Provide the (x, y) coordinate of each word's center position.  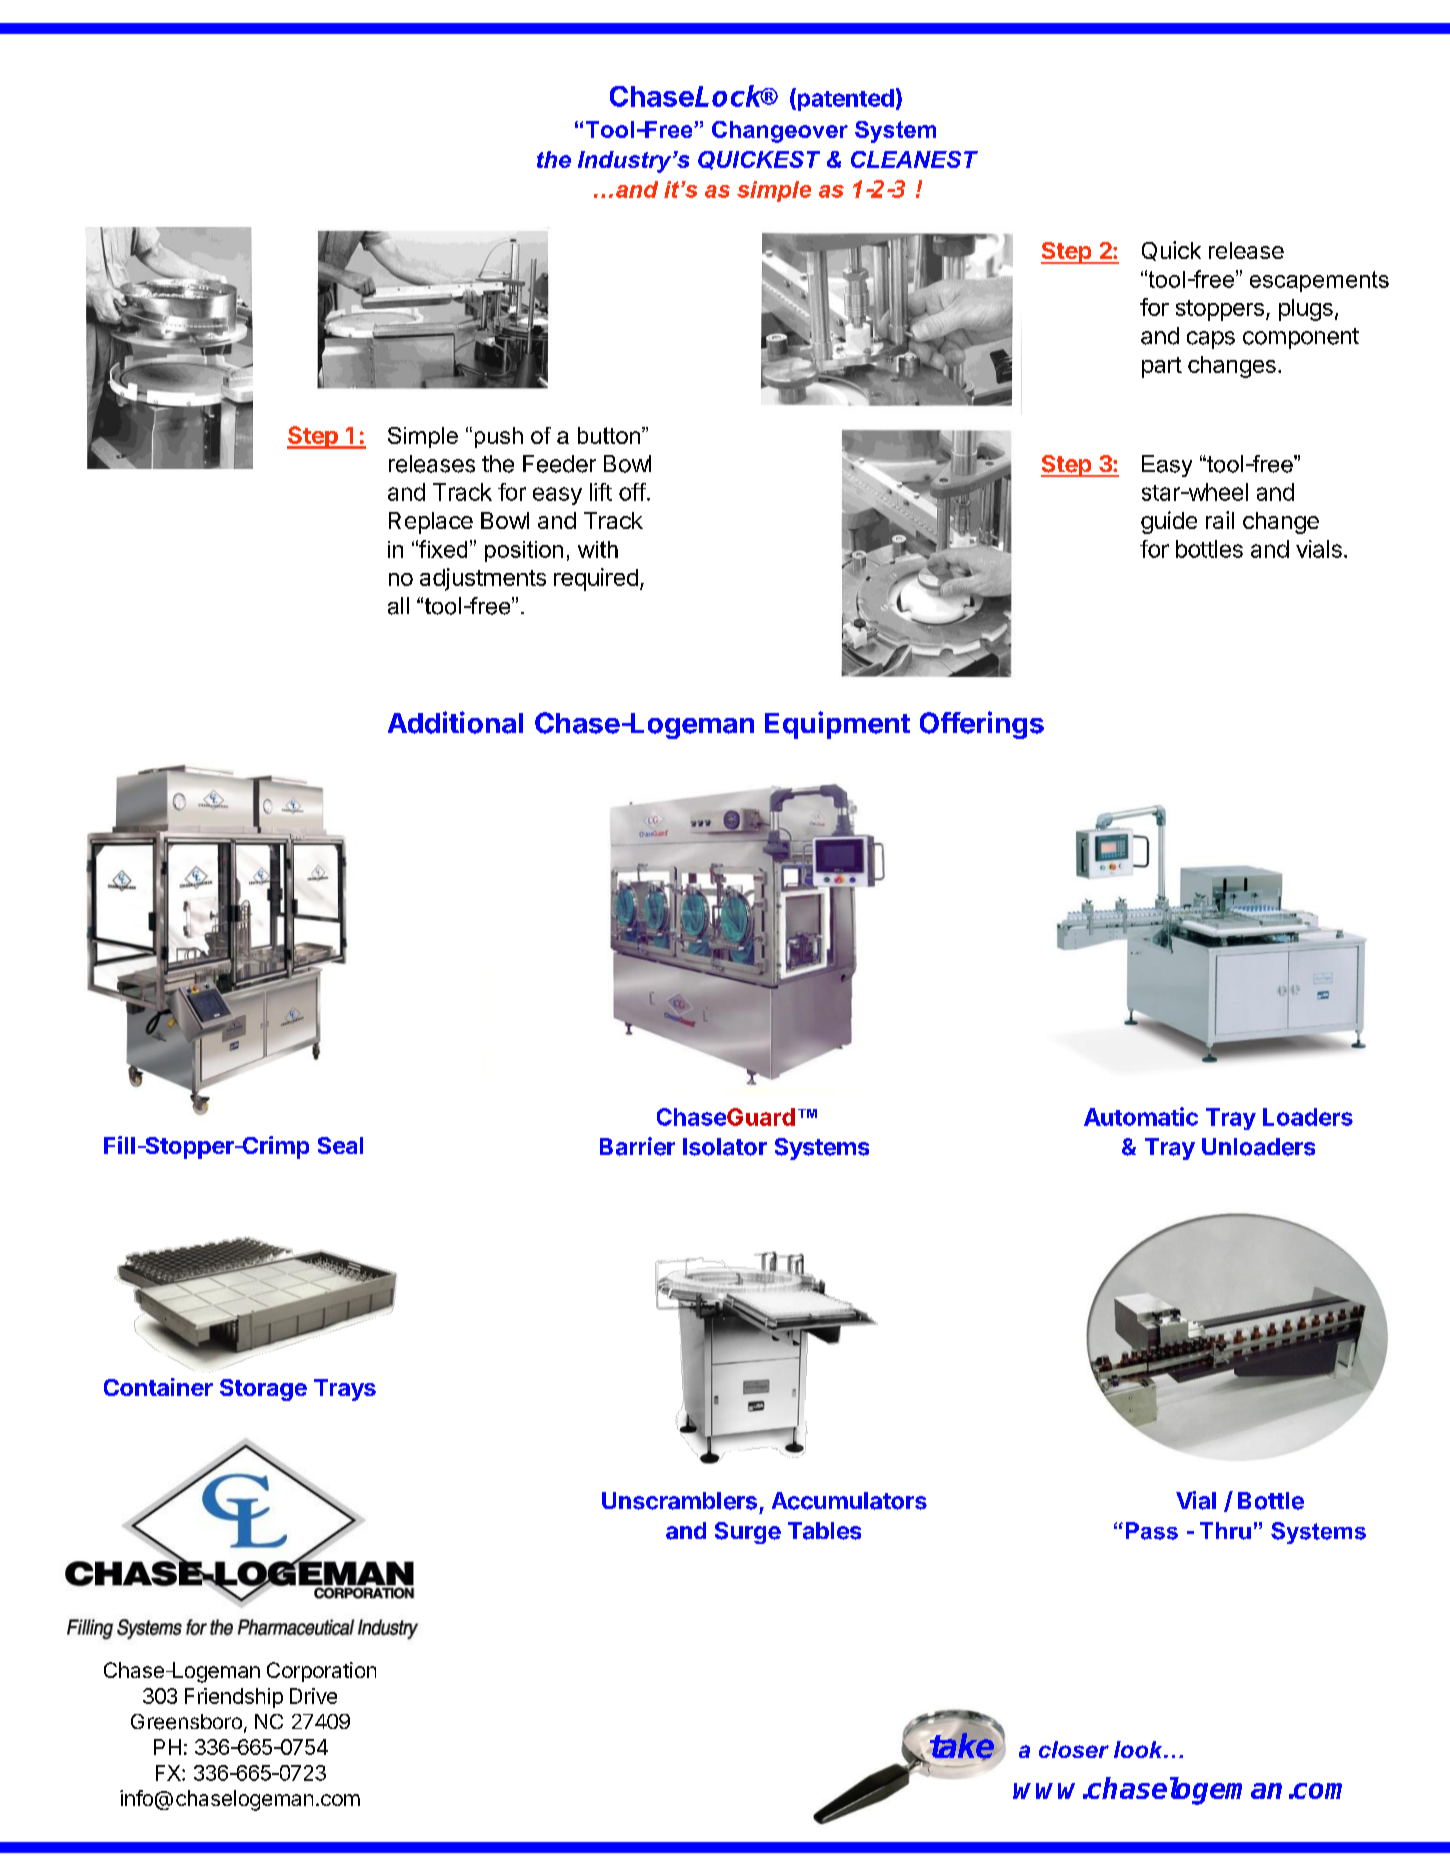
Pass (1152, 1531)
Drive (313, 1696)
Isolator (725, 1147)
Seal (340, 1145)
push (499, 437)
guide (1169, 522)
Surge (748, 1533)
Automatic (1141, 1116)
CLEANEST (914, 159)
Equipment (837, 725)
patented (844, 99)
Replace (431, 523)
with (598, 549)
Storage (263, 1390)
